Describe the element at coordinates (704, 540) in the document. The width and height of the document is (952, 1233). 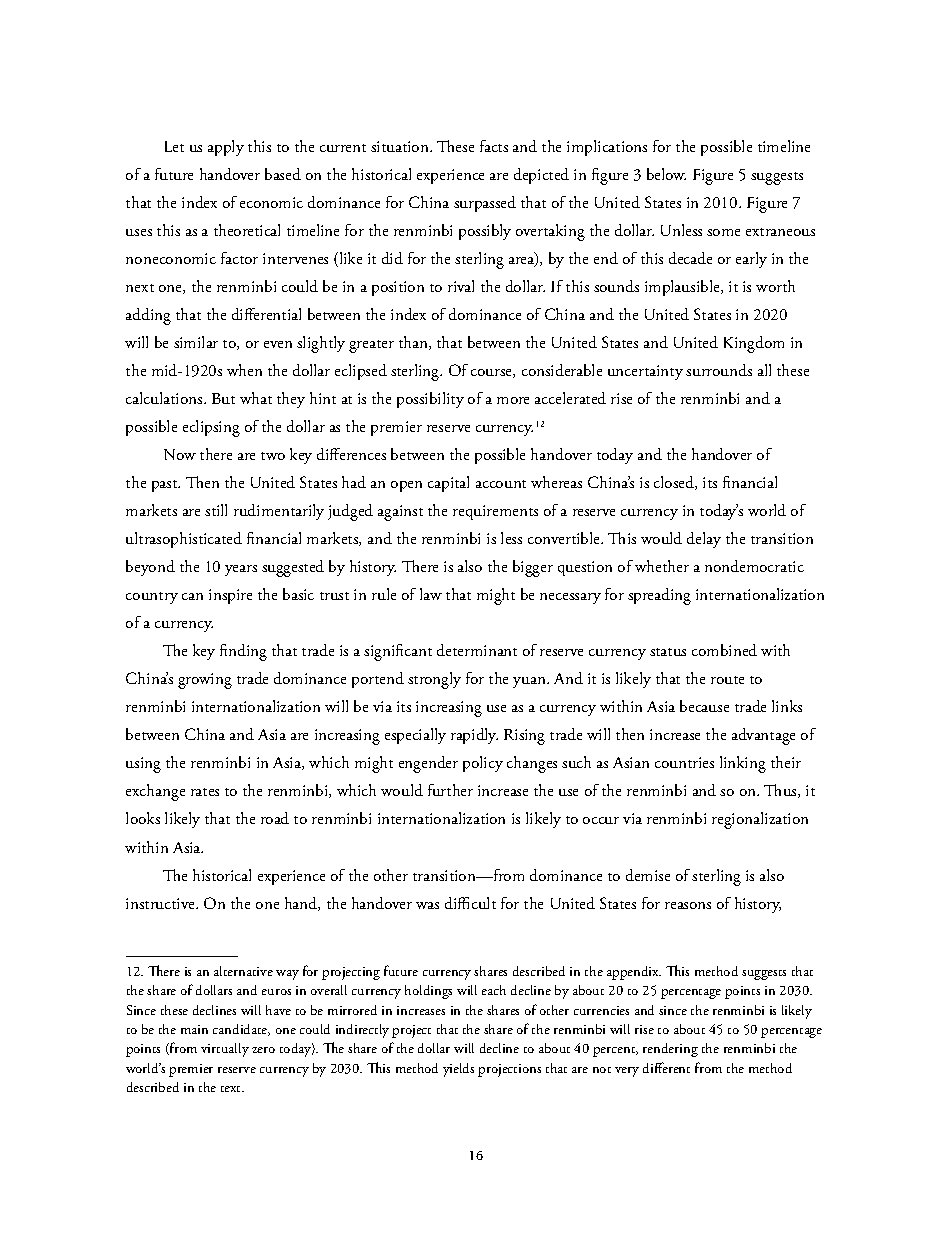
I see `delay` at that location.
